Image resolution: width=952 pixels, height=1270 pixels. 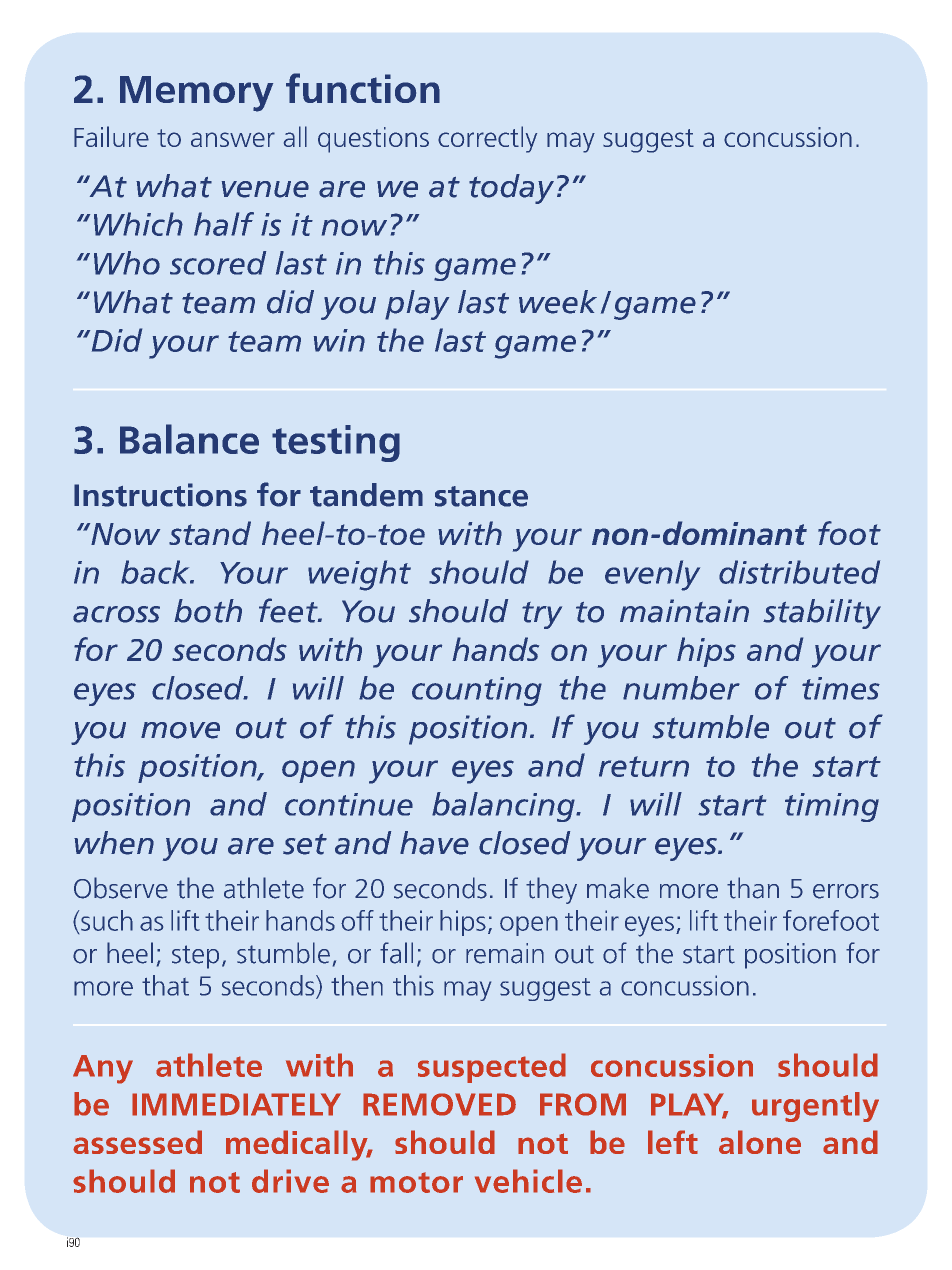 I want to click on when, so click(x=114, y=843).
